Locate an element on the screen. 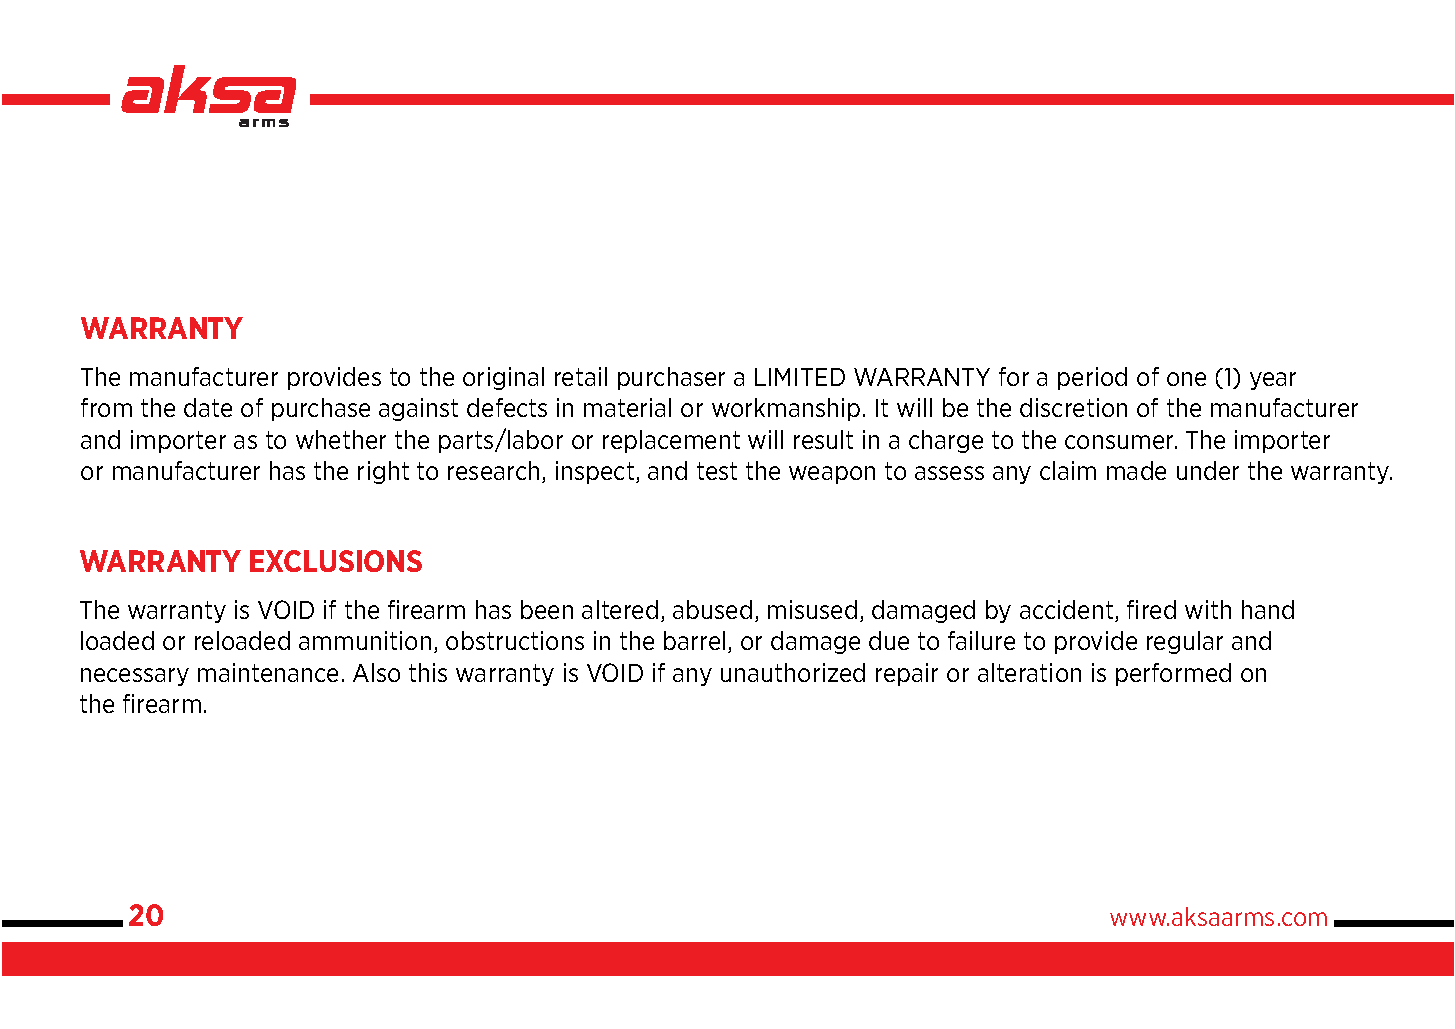  been is located at coordinates (547, 609).
